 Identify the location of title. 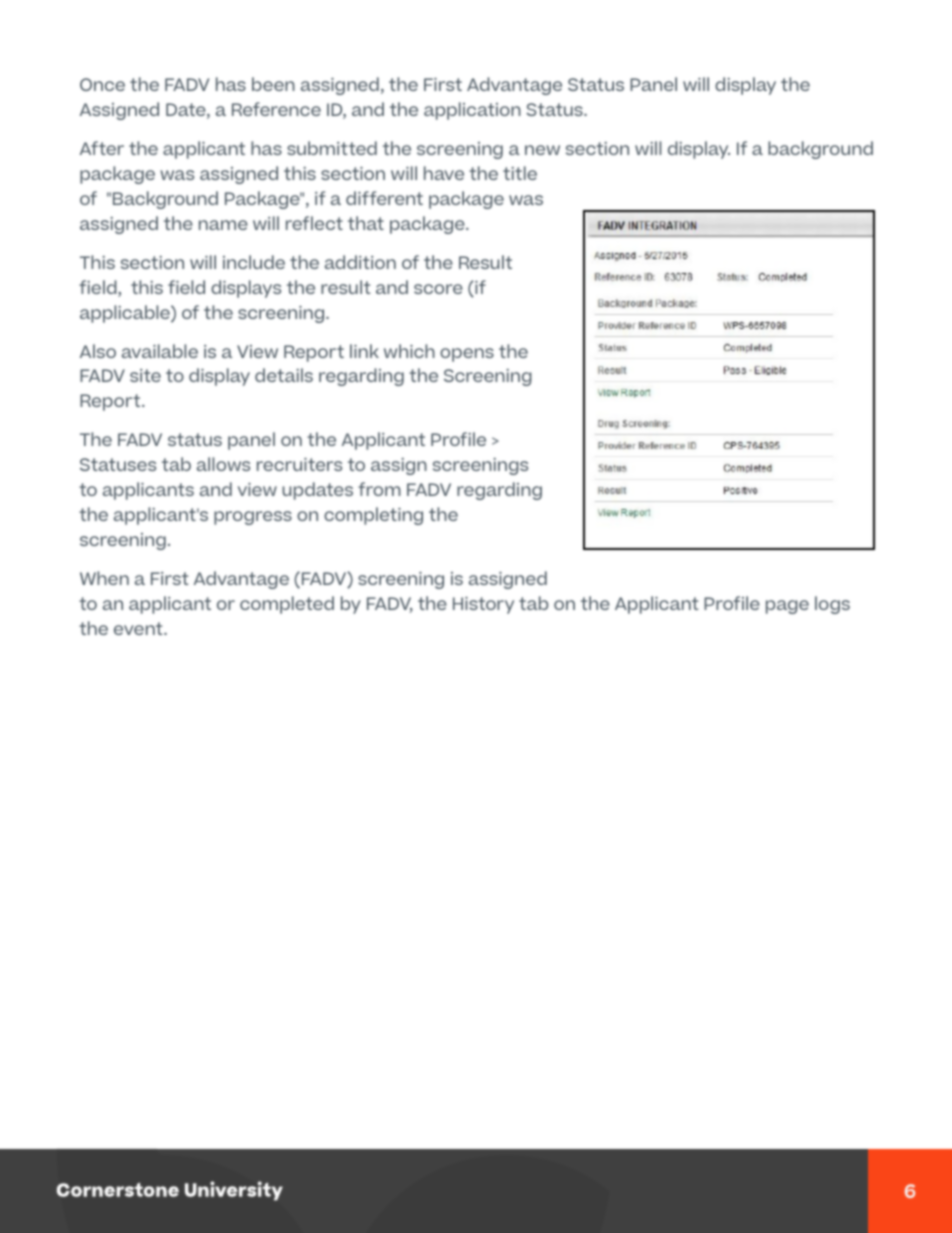
(520, 173).
